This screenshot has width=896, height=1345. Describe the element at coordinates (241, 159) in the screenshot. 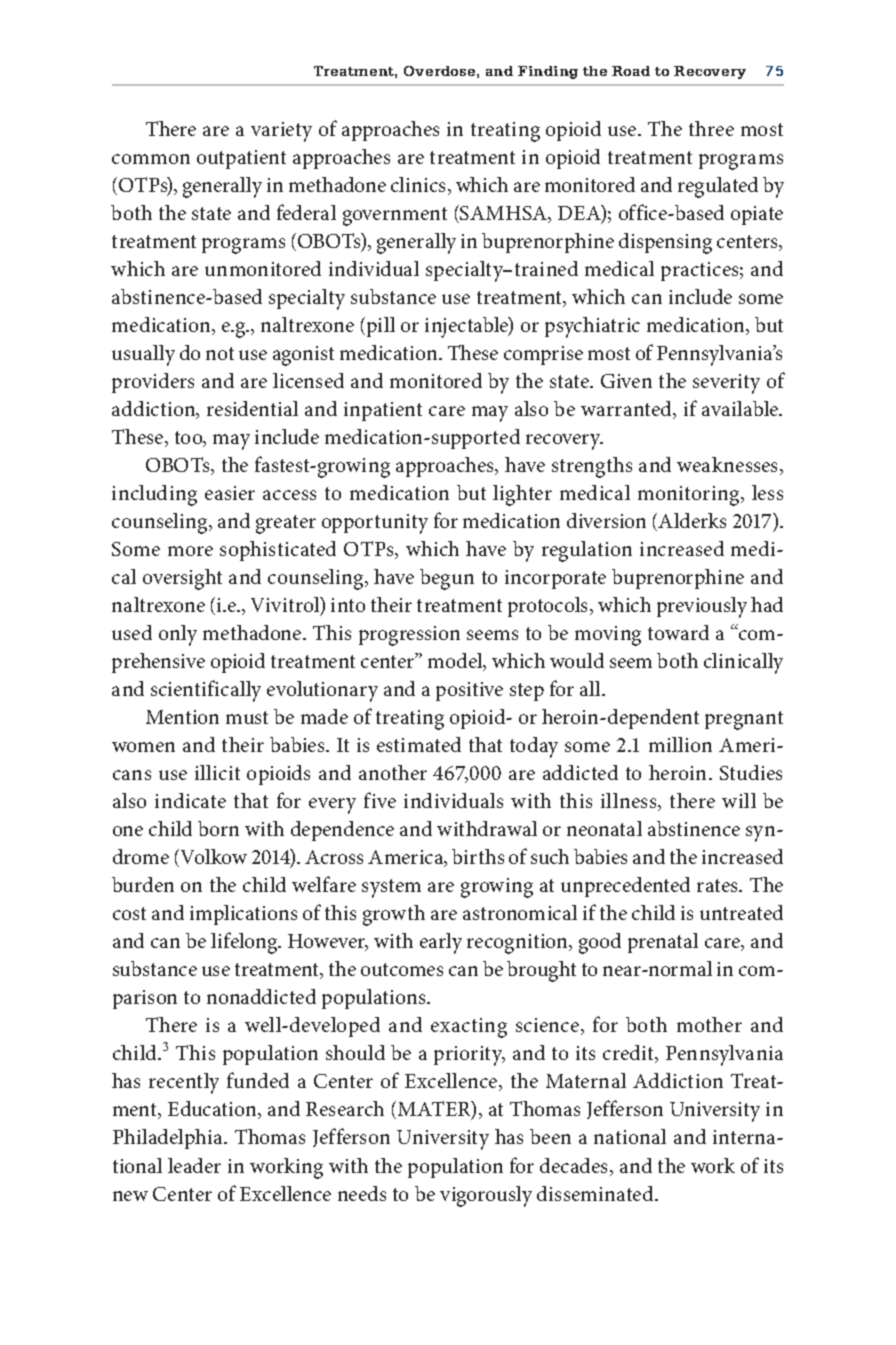

I see `outpatient` at that location.
